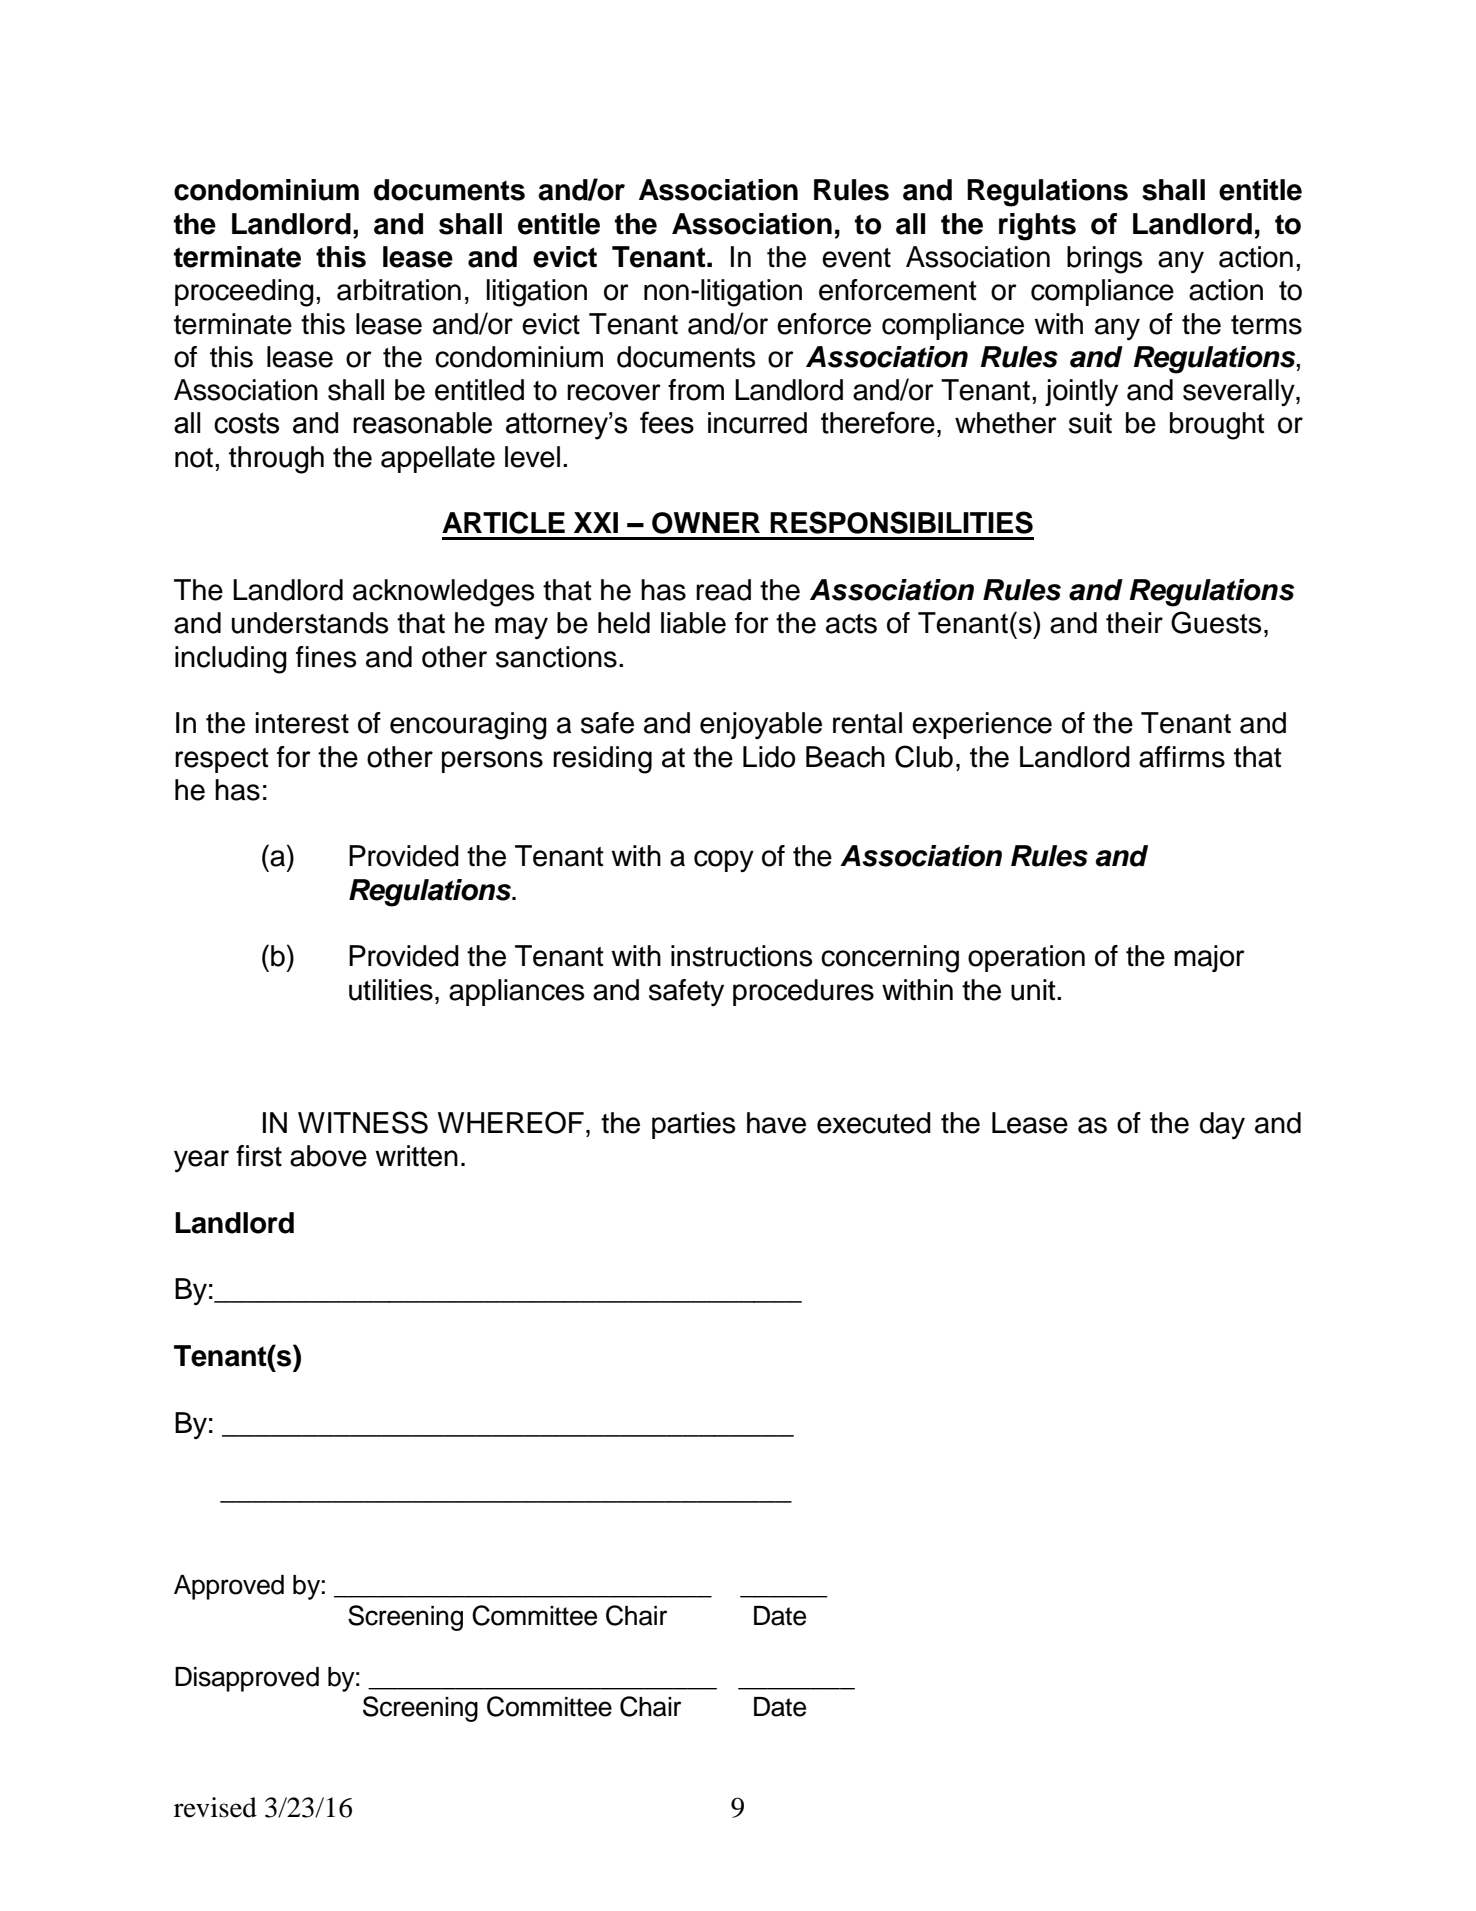 The height and width of the page is (1911, 1476). What do you see at coordinates (856, 258) in the page?
I see `event` at bounding box center [856, 258].
